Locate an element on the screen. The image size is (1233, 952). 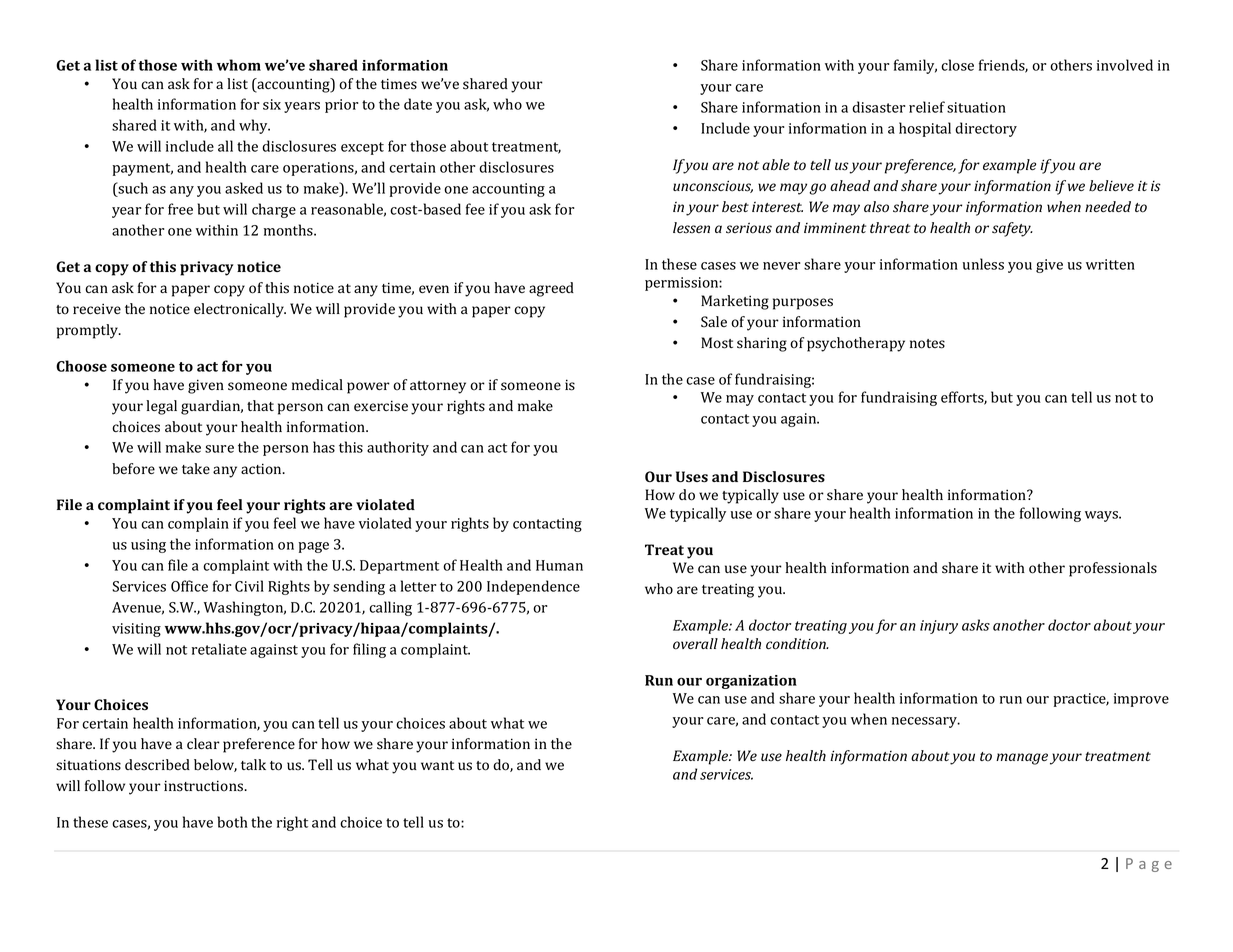
want is located at coordinates (437, 765).
